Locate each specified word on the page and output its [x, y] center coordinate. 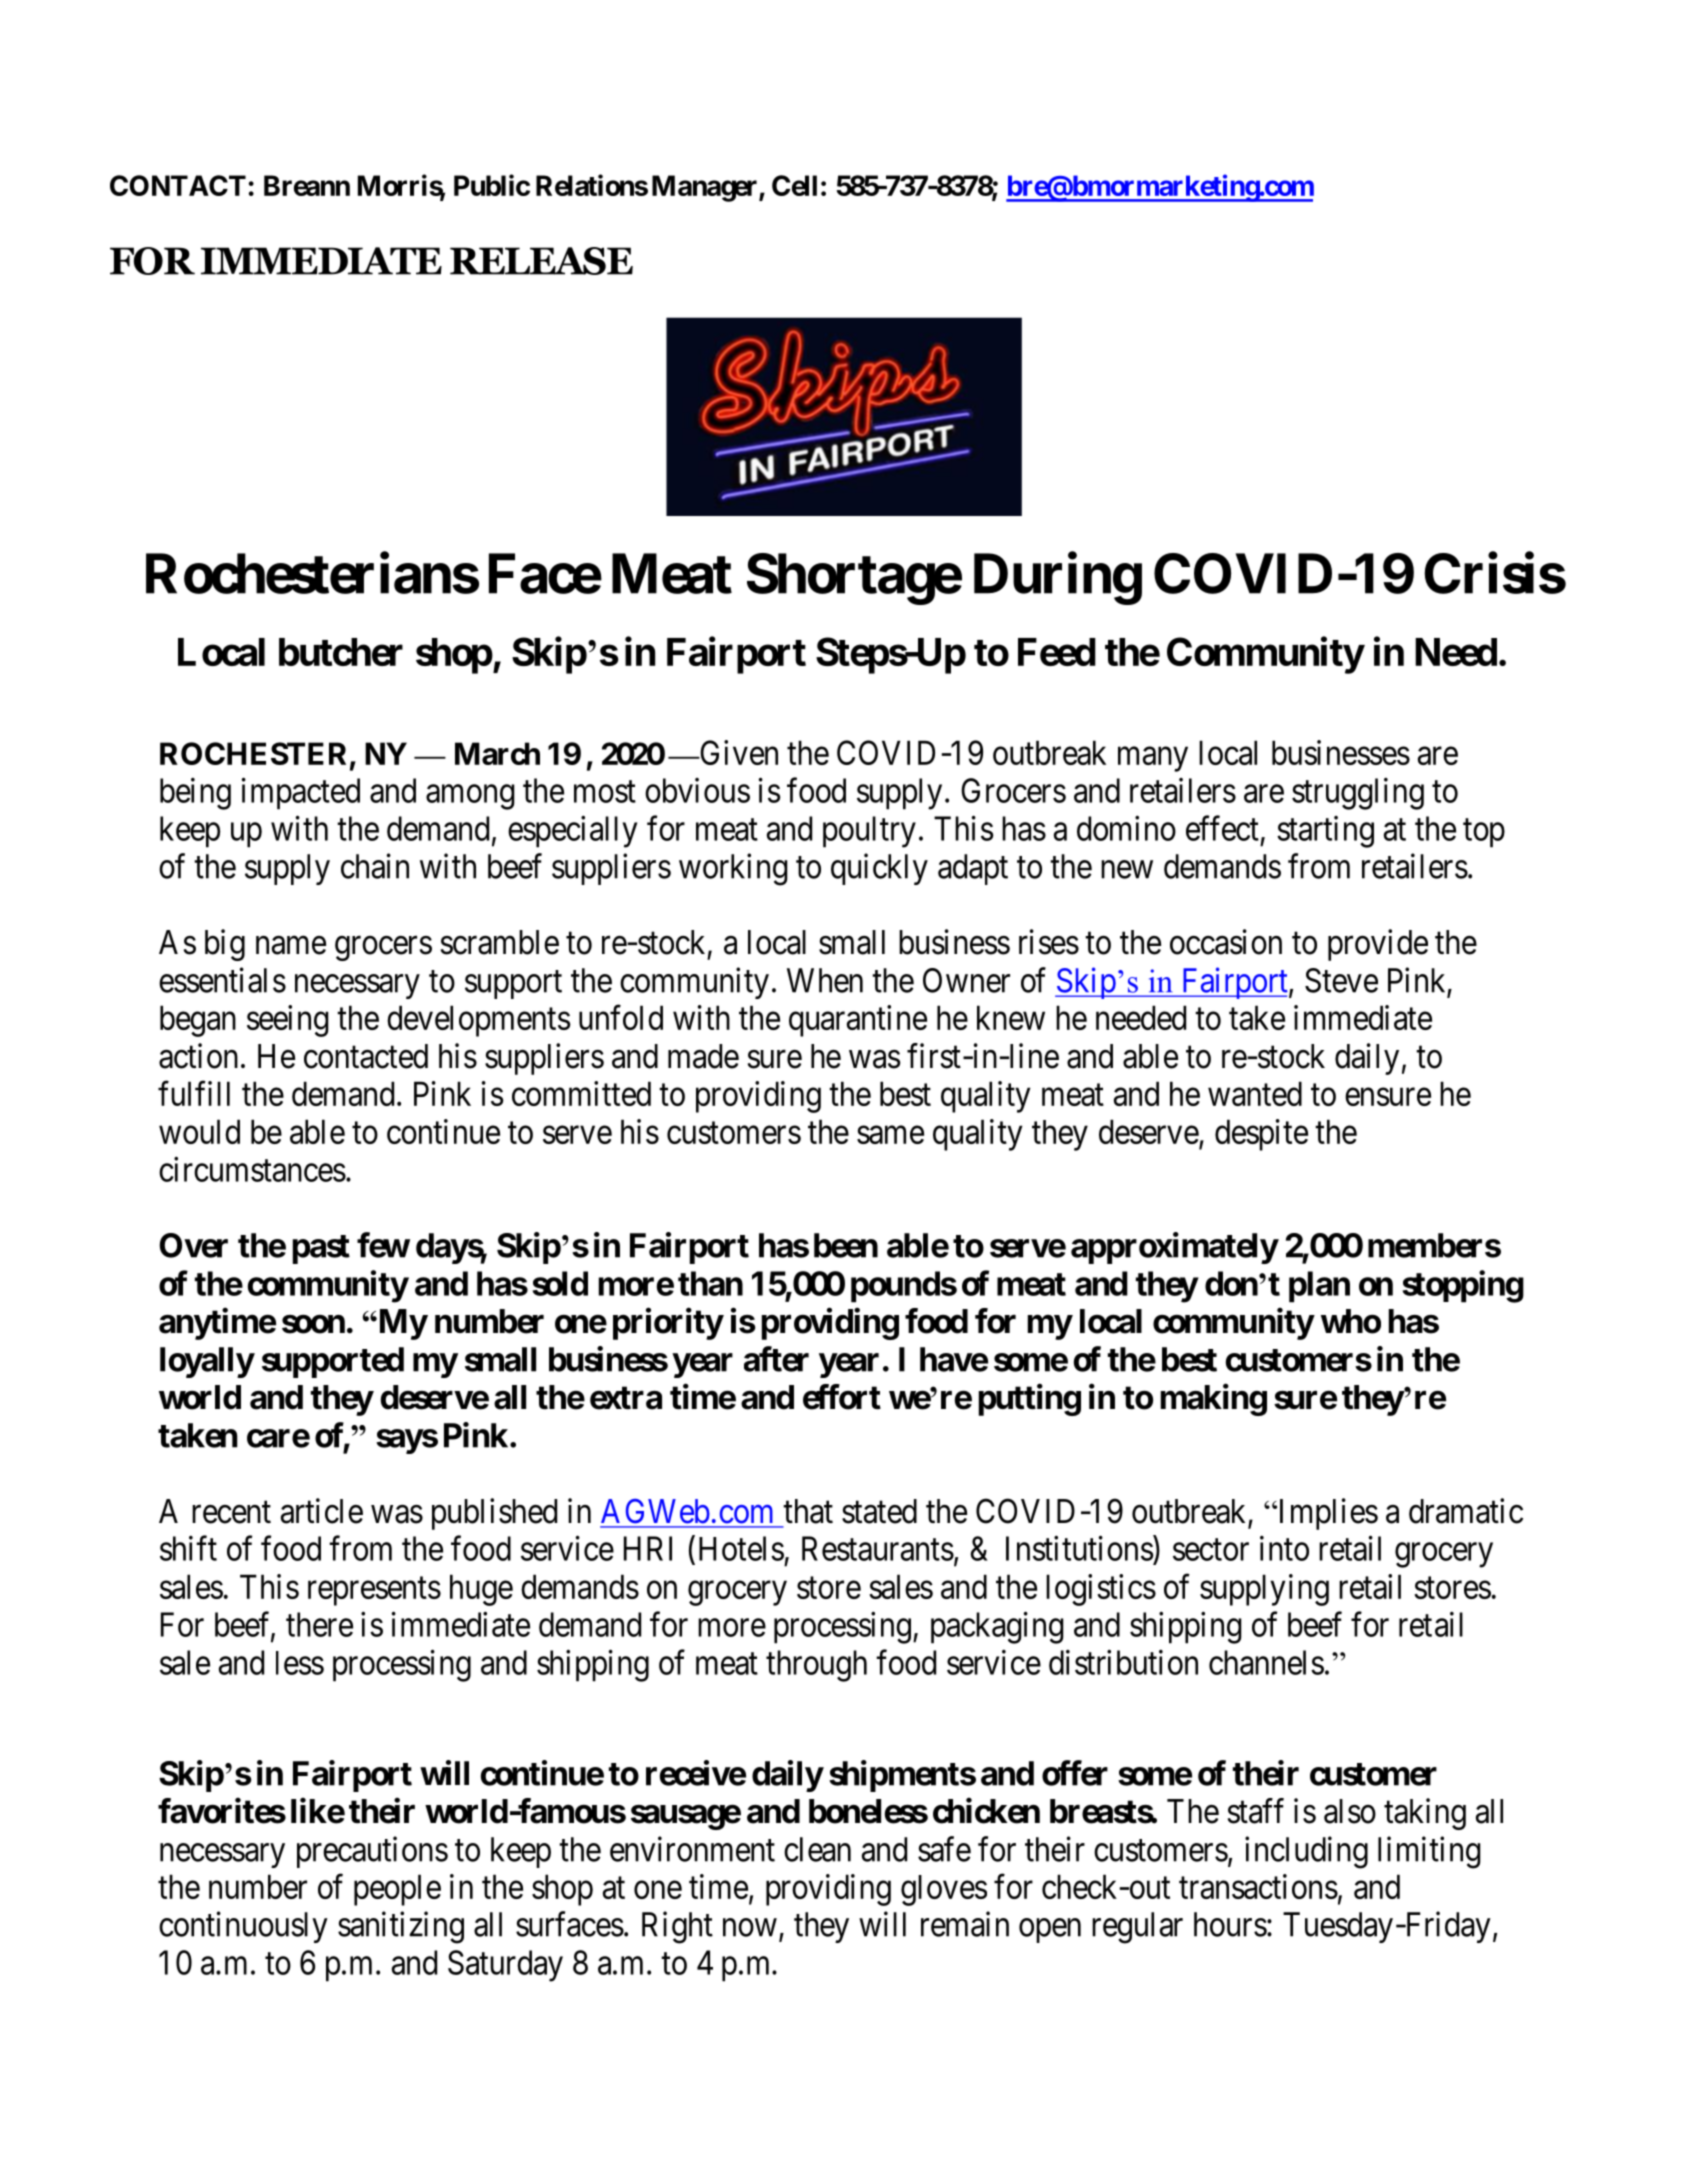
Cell [794, 185]
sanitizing [401, 1927]
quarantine [858, 1021]
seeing [288, 1021]
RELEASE [541, 261]
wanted [1255, 1093]
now [750, 1928]
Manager [706, 188]
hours [1230, 1924]
